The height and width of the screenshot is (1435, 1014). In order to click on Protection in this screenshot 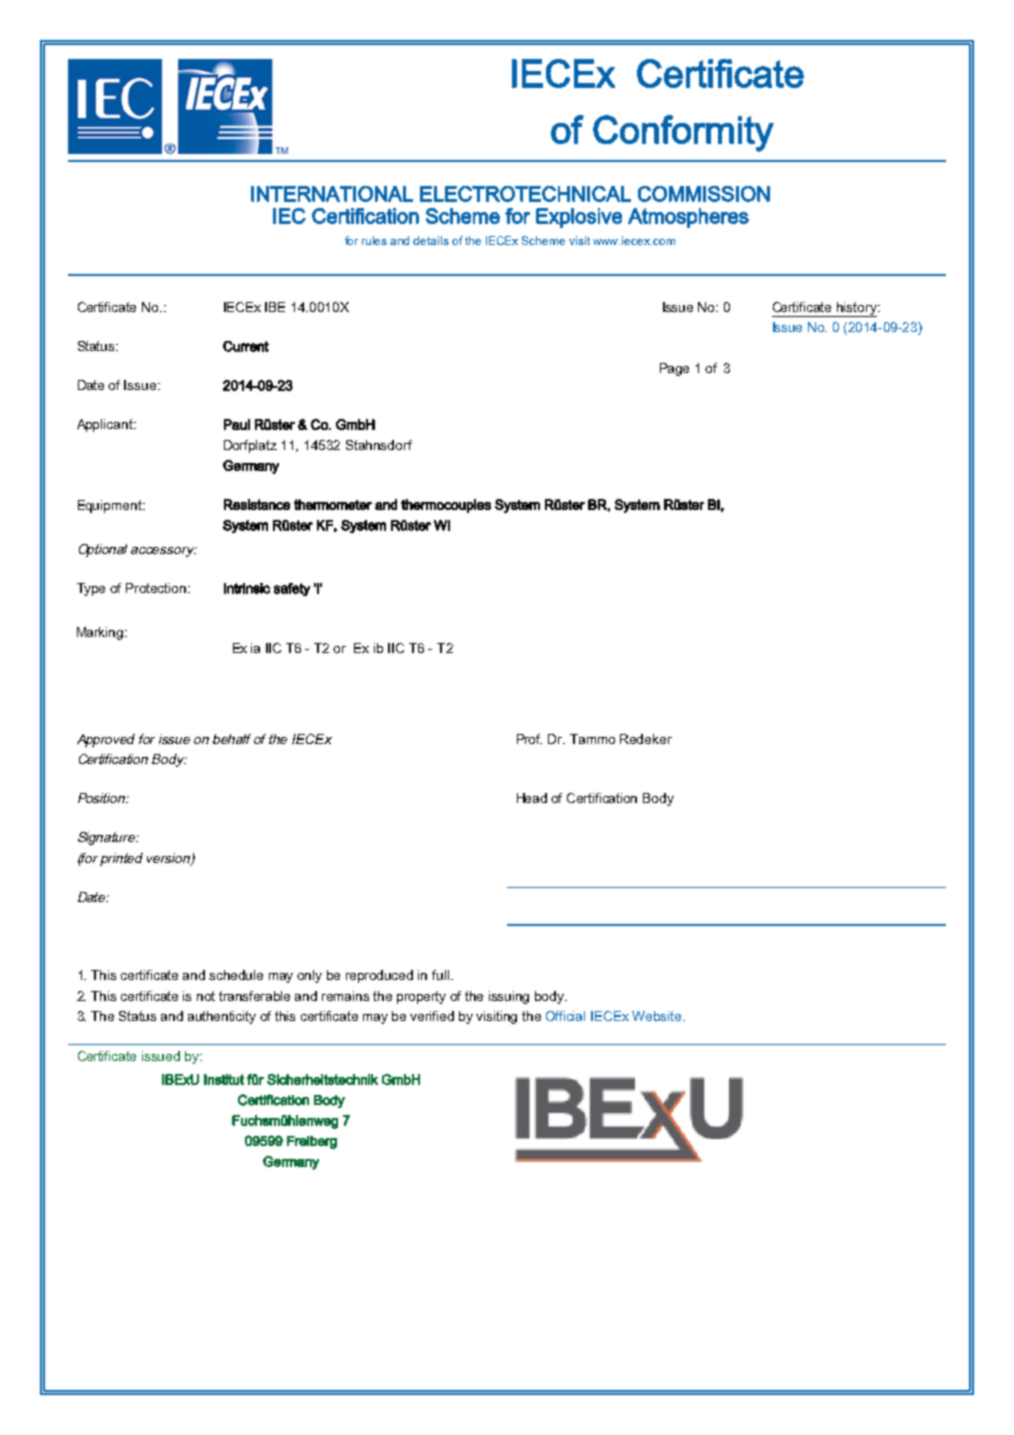, I will do `click(157, 588)`.
